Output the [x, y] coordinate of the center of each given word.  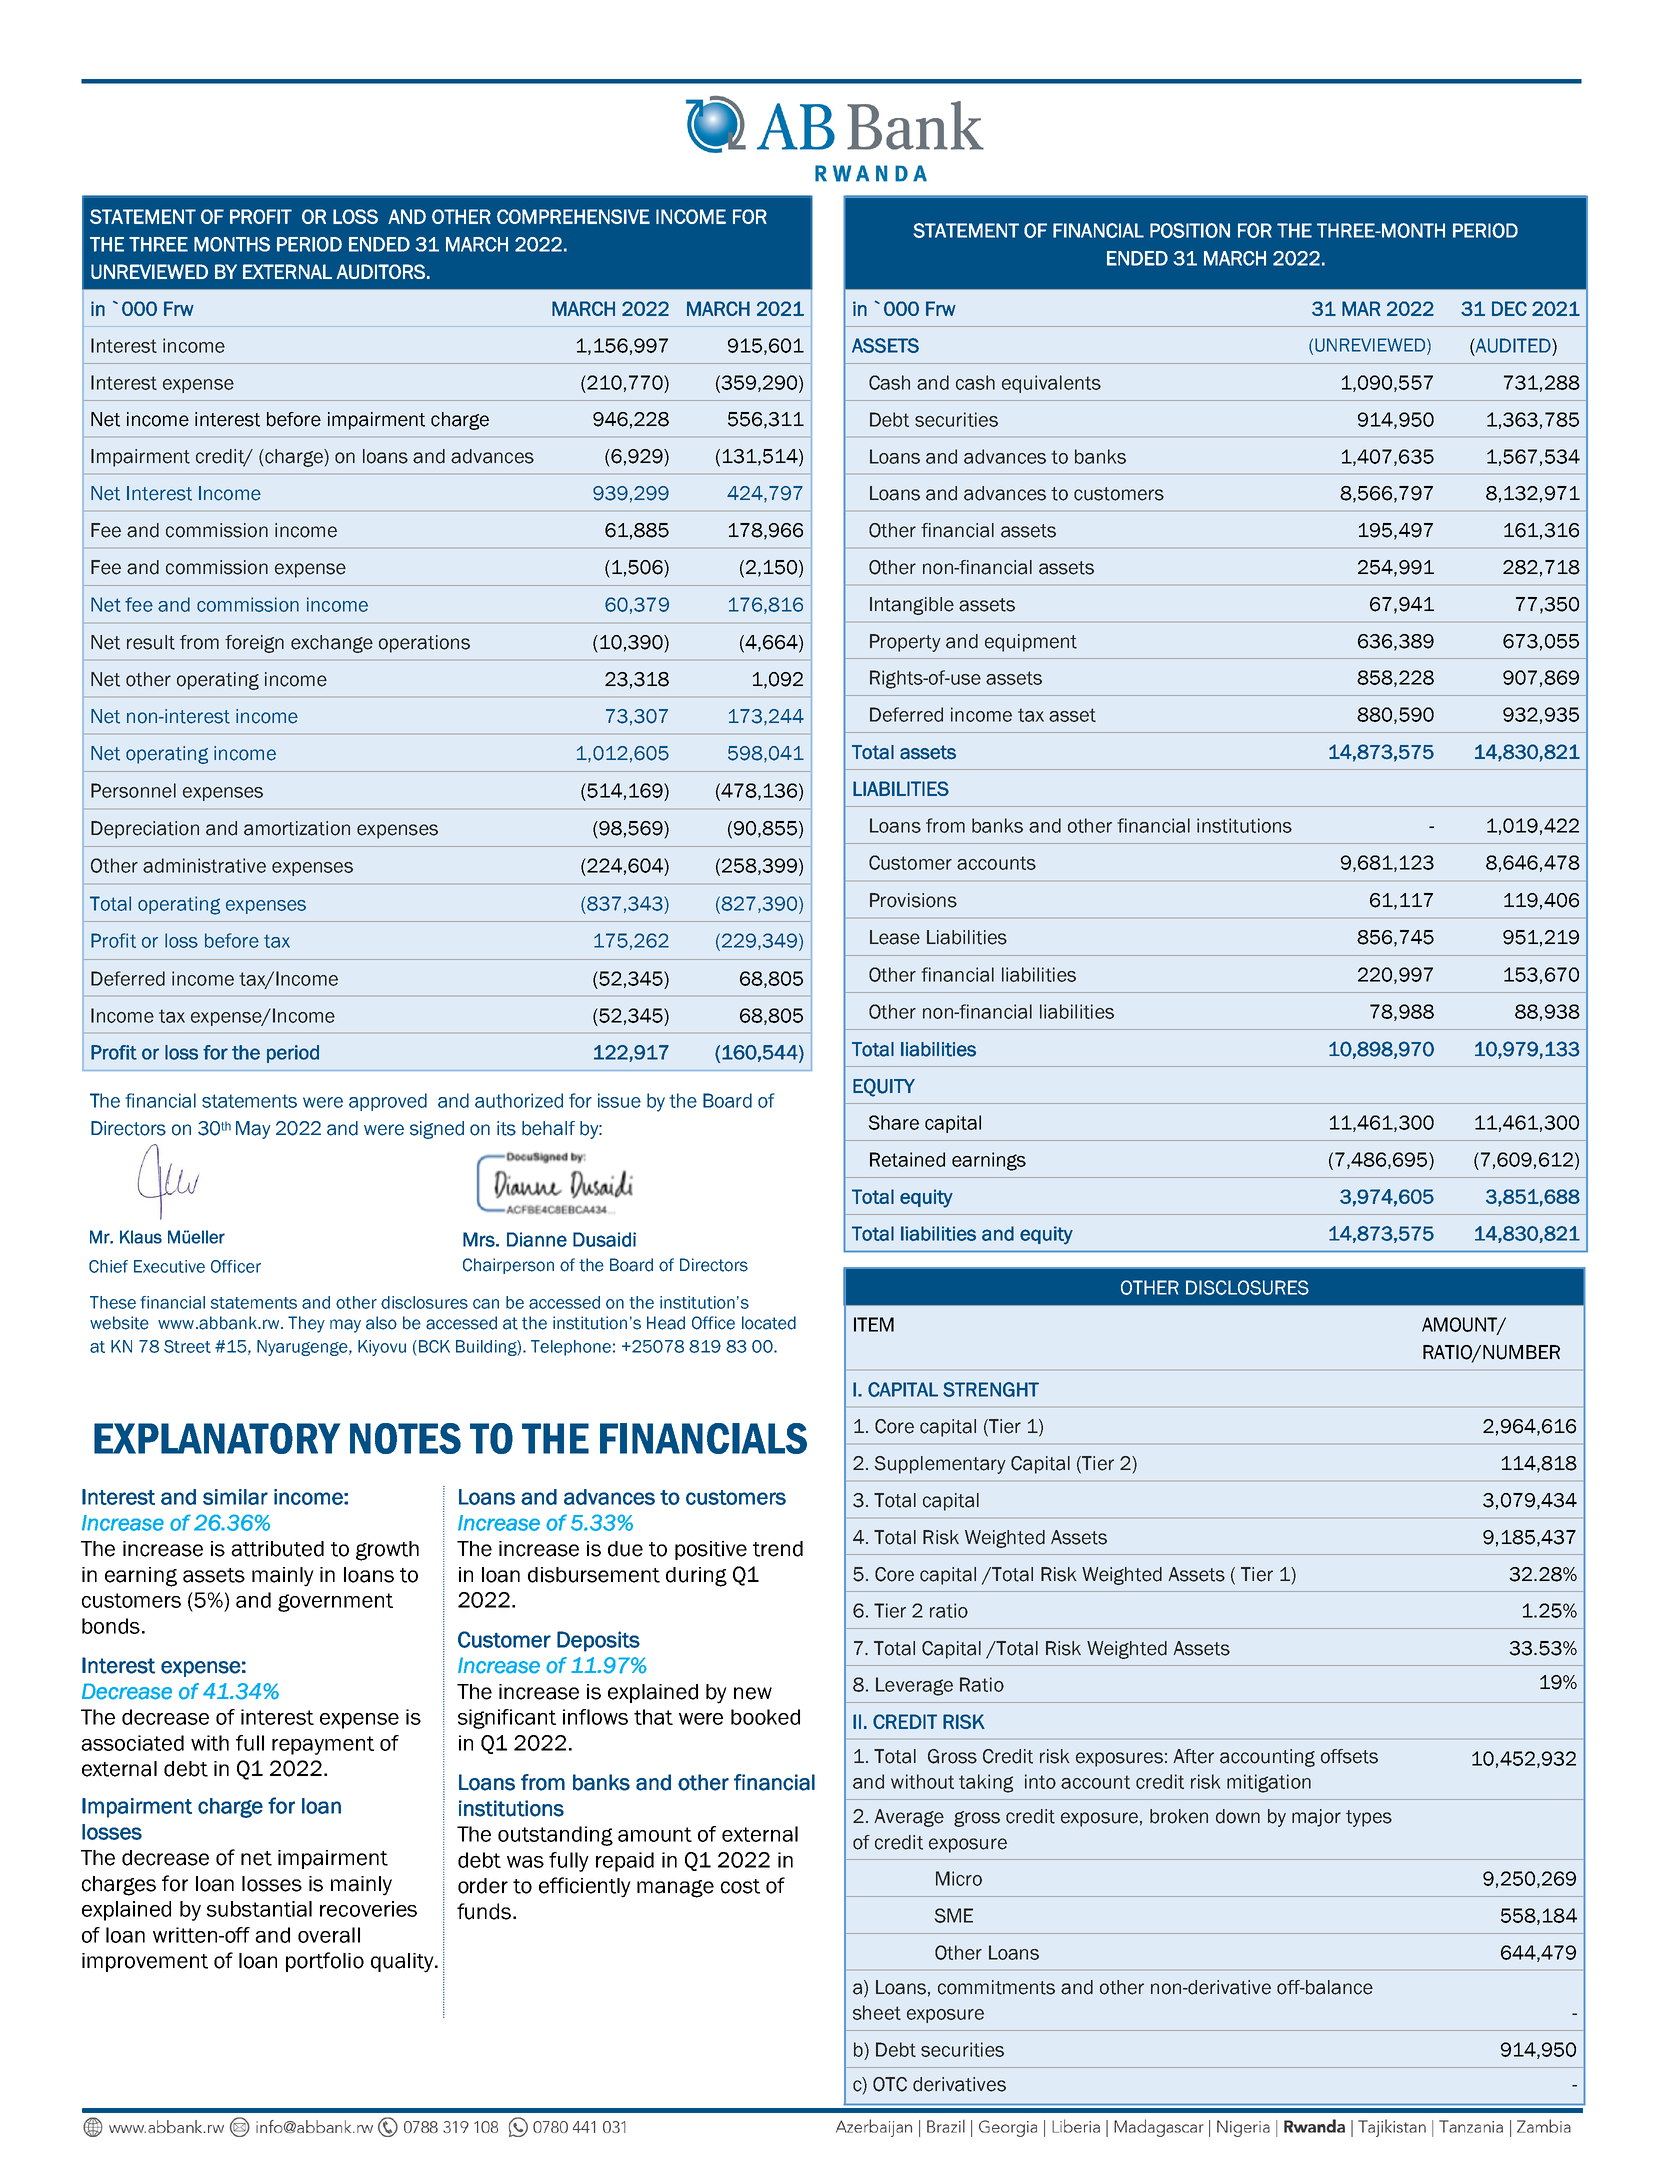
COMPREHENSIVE [573, 216]
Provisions [913, 900]
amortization [297, 828]
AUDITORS [381, 271]
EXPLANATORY [217, 1438]
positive [711, 1550]
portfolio [325, 1962]
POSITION [1190, 230]
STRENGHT [991, 1389]
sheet [877, 2012]
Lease [895, 937]
